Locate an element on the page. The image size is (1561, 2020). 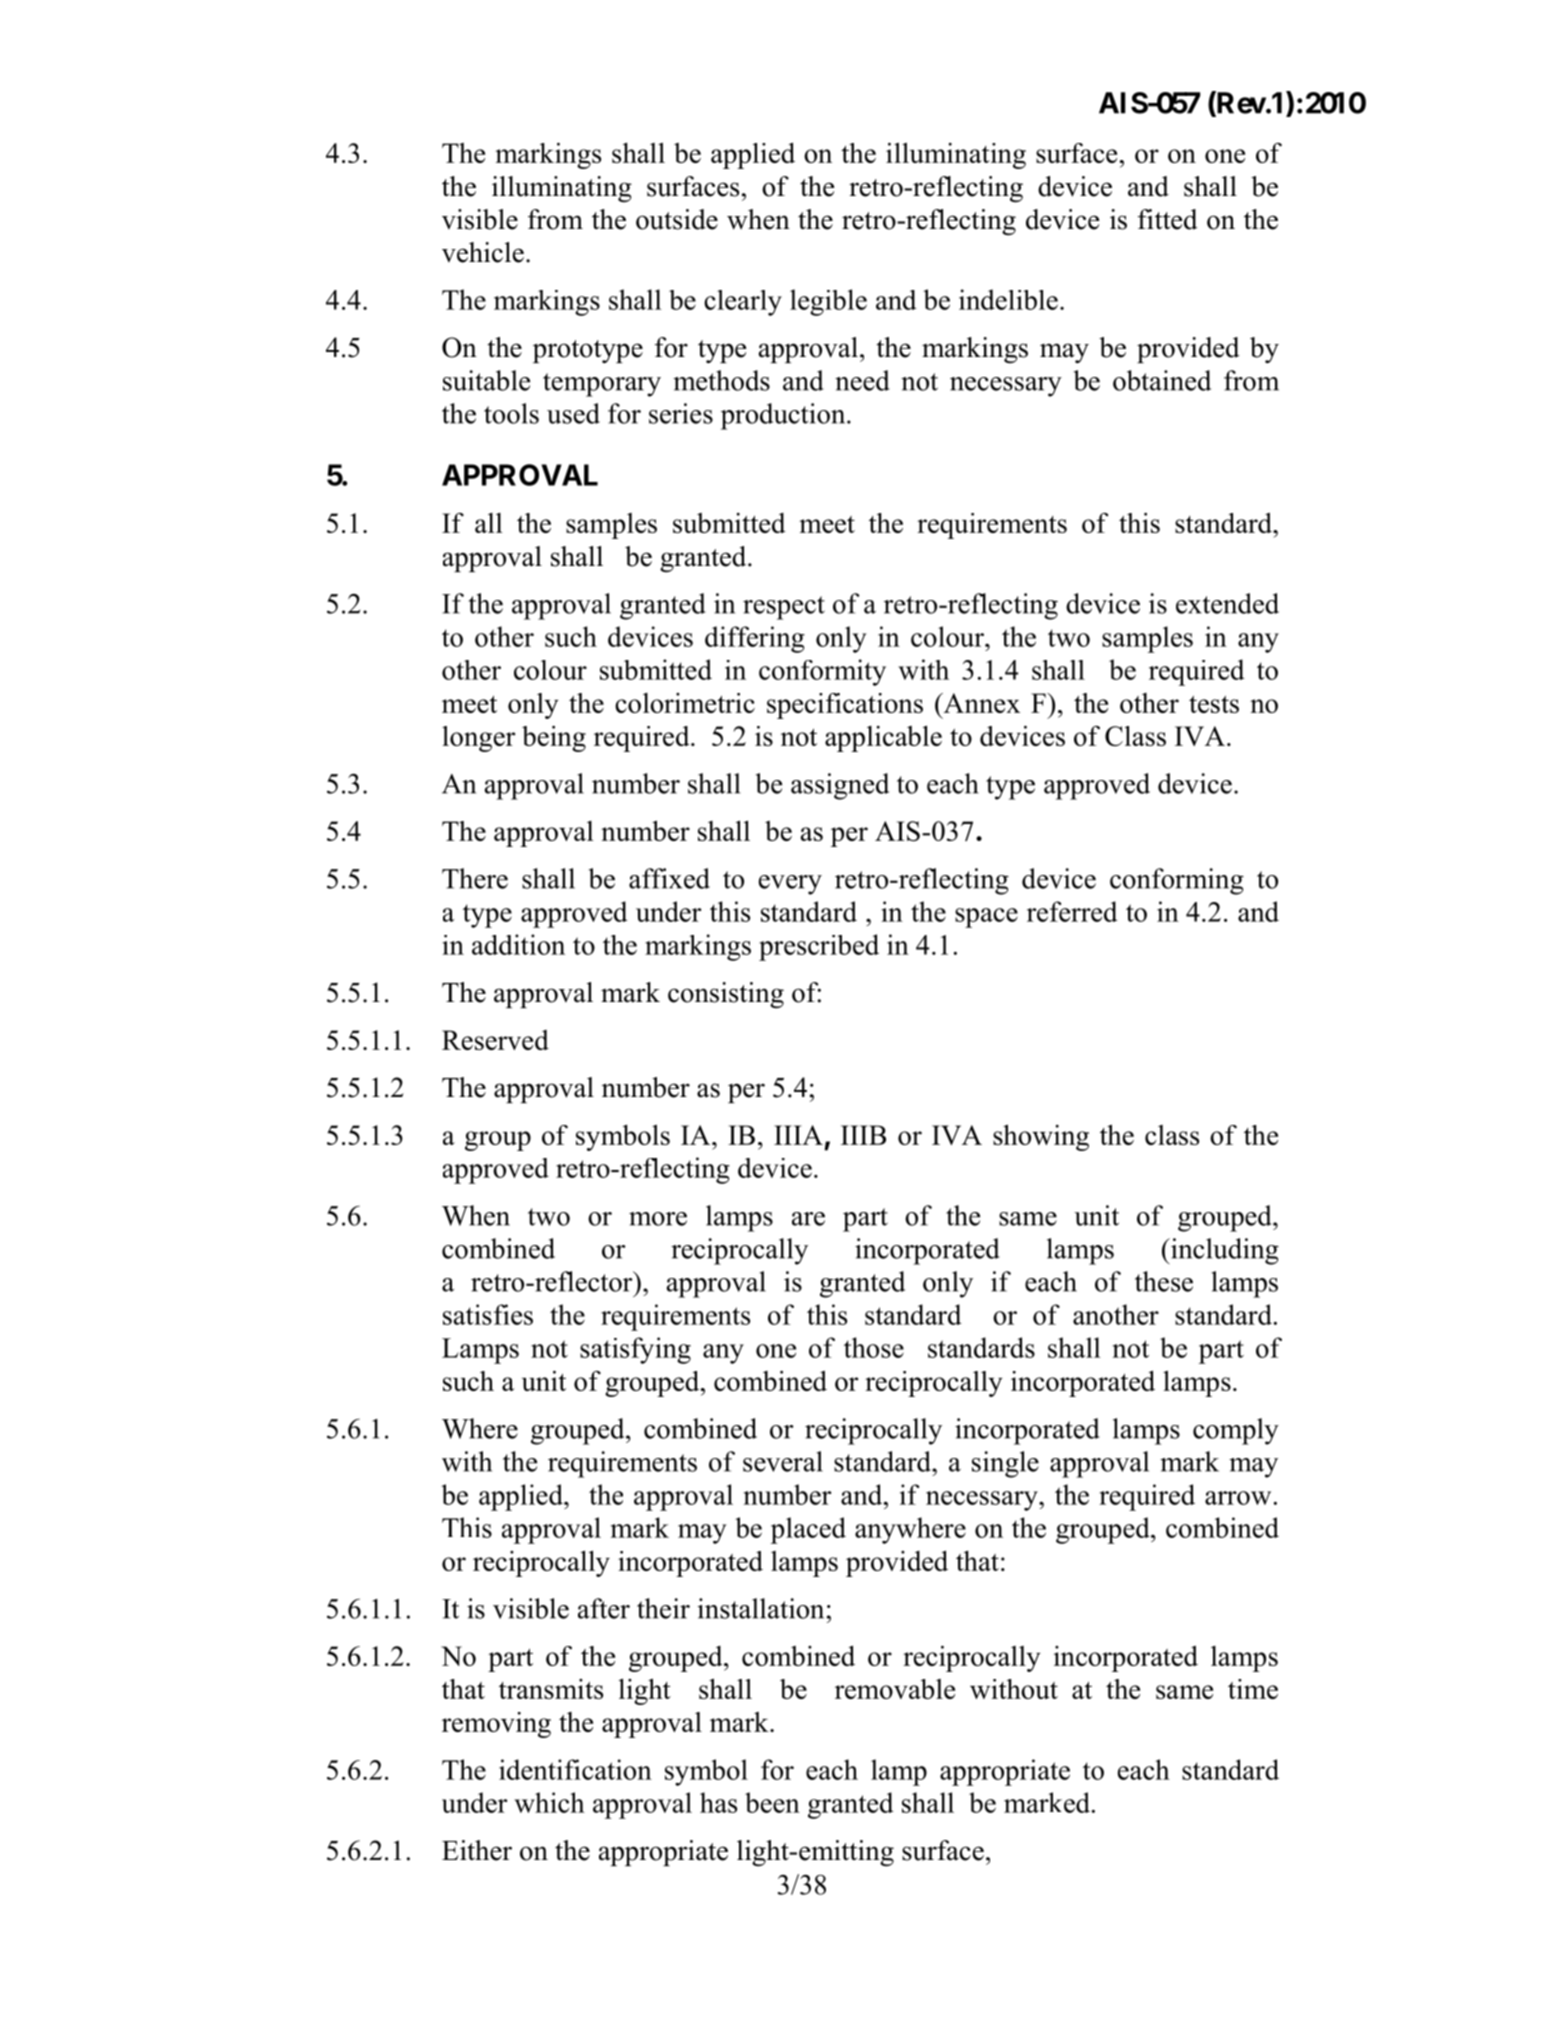
legible is located at coordinates (828, 302).
